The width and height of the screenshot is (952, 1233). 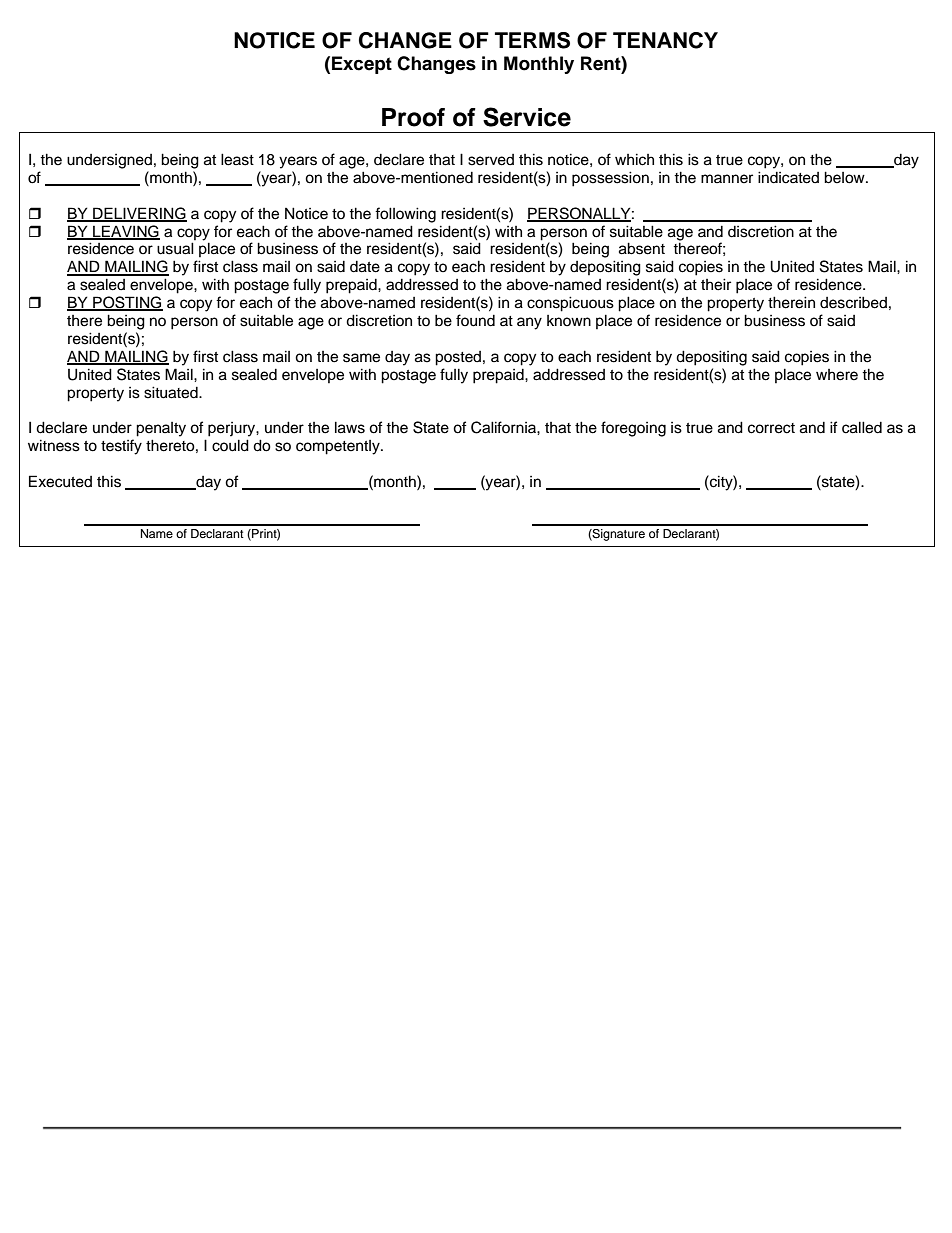 I want to click on following, so click(x=405, y=215).
